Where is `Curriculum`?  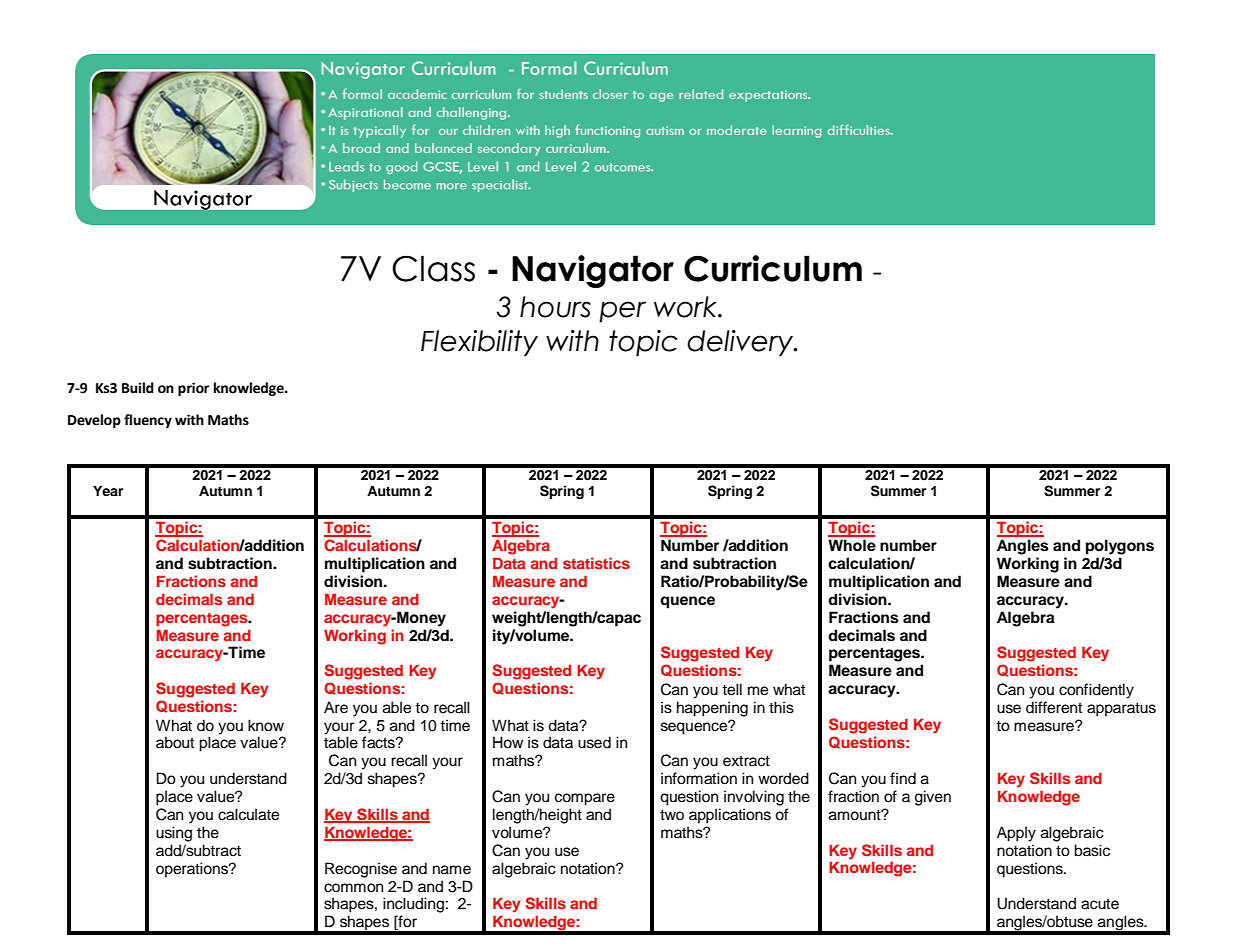
Curriculum is located at coordinates (773, 268).
